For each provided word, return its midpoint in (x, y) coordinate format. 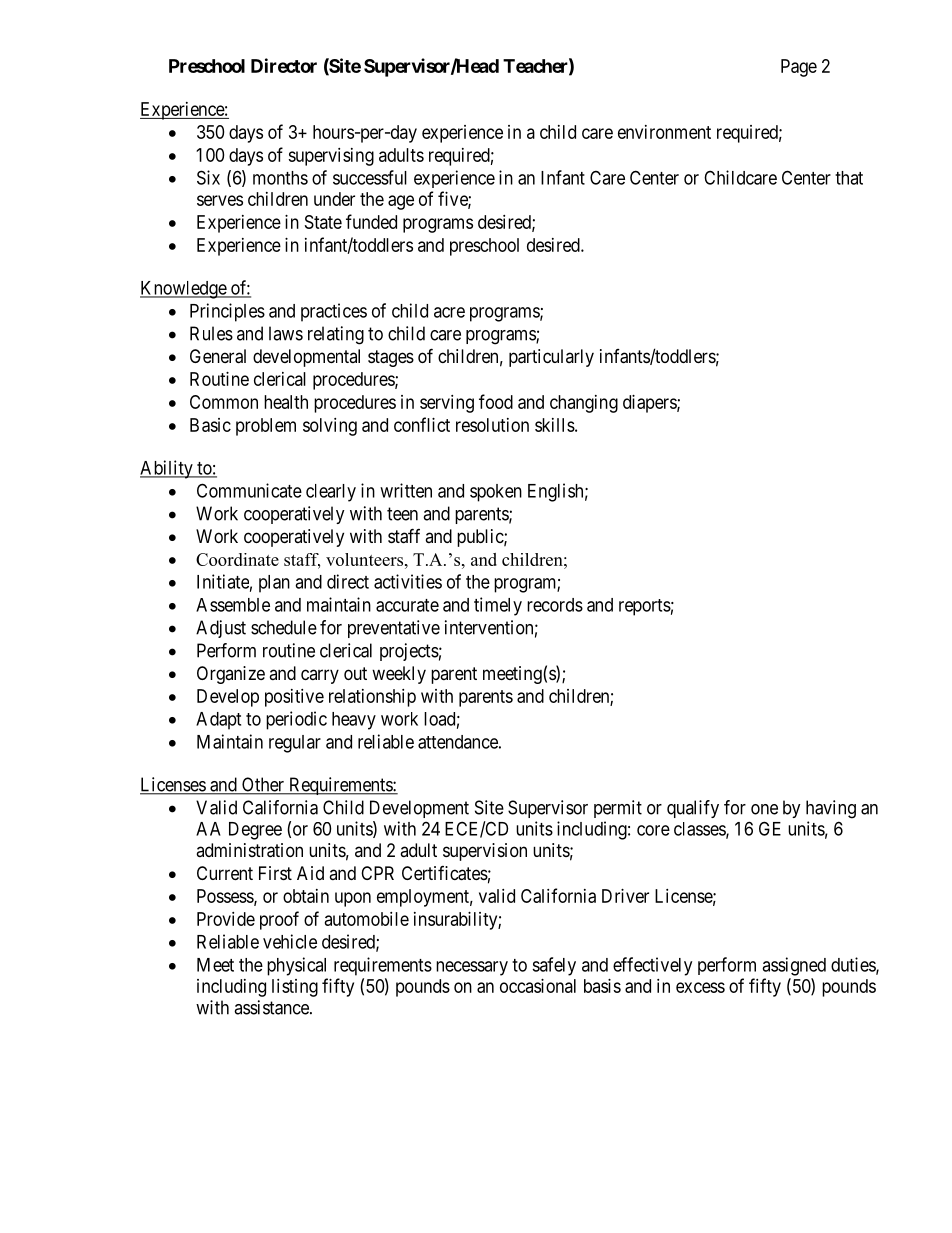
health (286, 402)
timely (498, 606)
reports (645, 607)
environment (664, 132)
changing (584, 404)
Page (799, 68)
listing (295, 988)
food (496, 401)
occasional (538, 986)
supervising (331, 157)
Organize (231, 675)
